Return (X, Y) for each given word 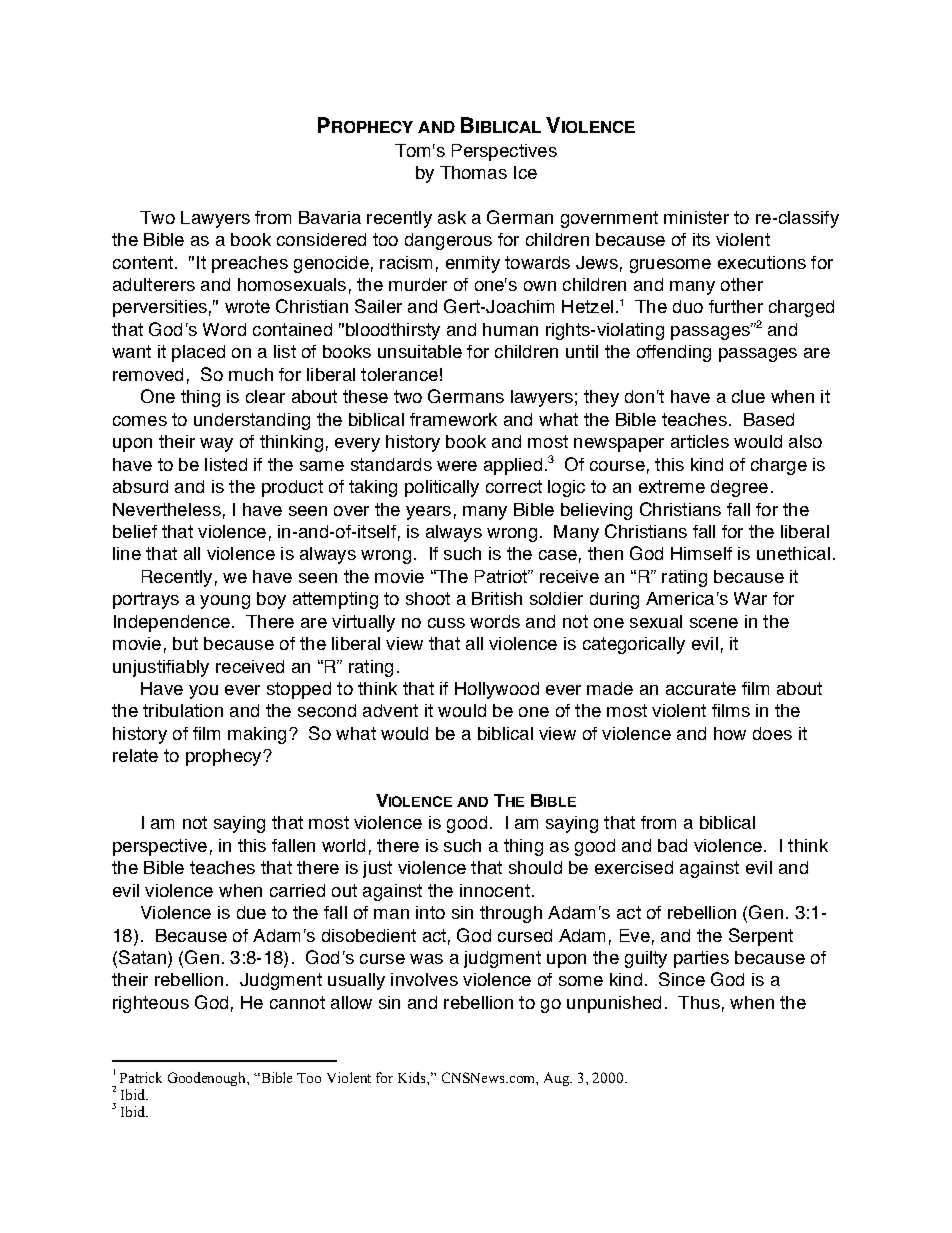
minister (696, 217)
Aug (558, 1079)
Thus (699, 1002)
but (185, 643)
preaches (250, 264)
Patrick (141, 1077)
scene (714, 623)
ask (452, 217)
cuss (446, 623)
